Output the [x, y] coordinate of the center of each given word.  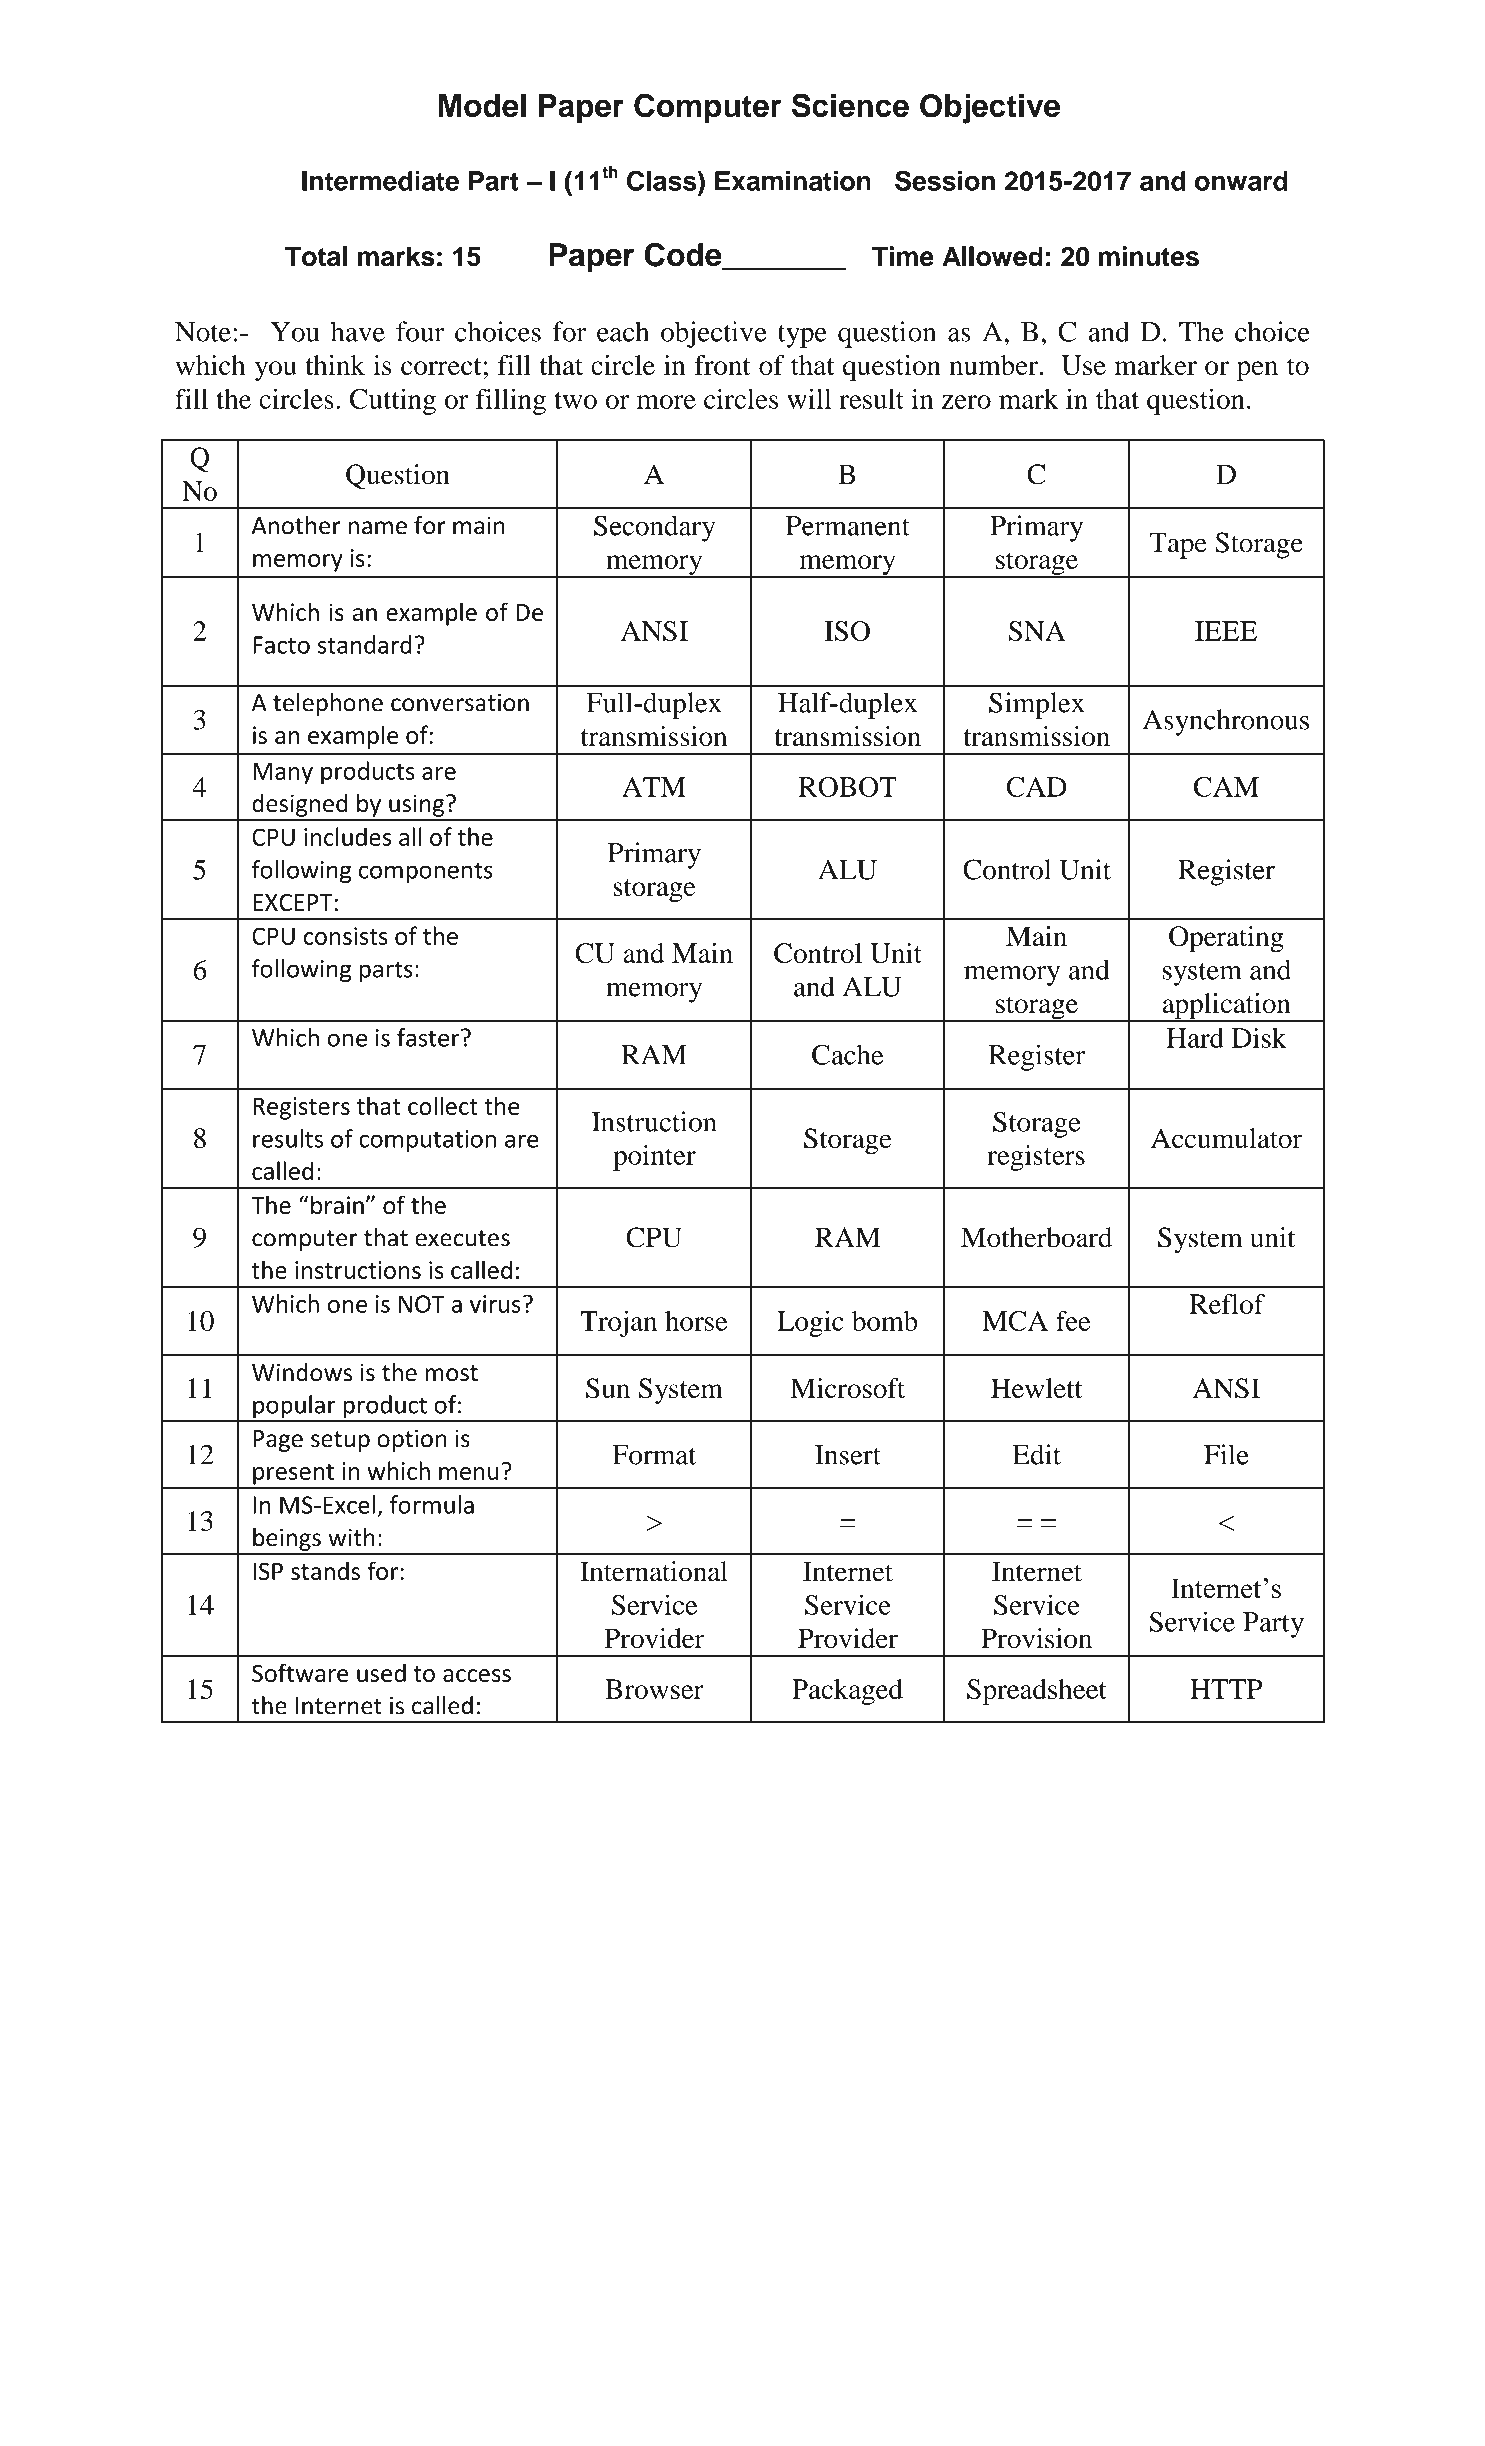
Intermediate [380, 181]
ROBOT [848, 787]
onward [1241, 181]
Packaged [847, 1692]
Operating [1226, 939]
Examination [793, 181]
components [426, 872]
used [381, 1672]
